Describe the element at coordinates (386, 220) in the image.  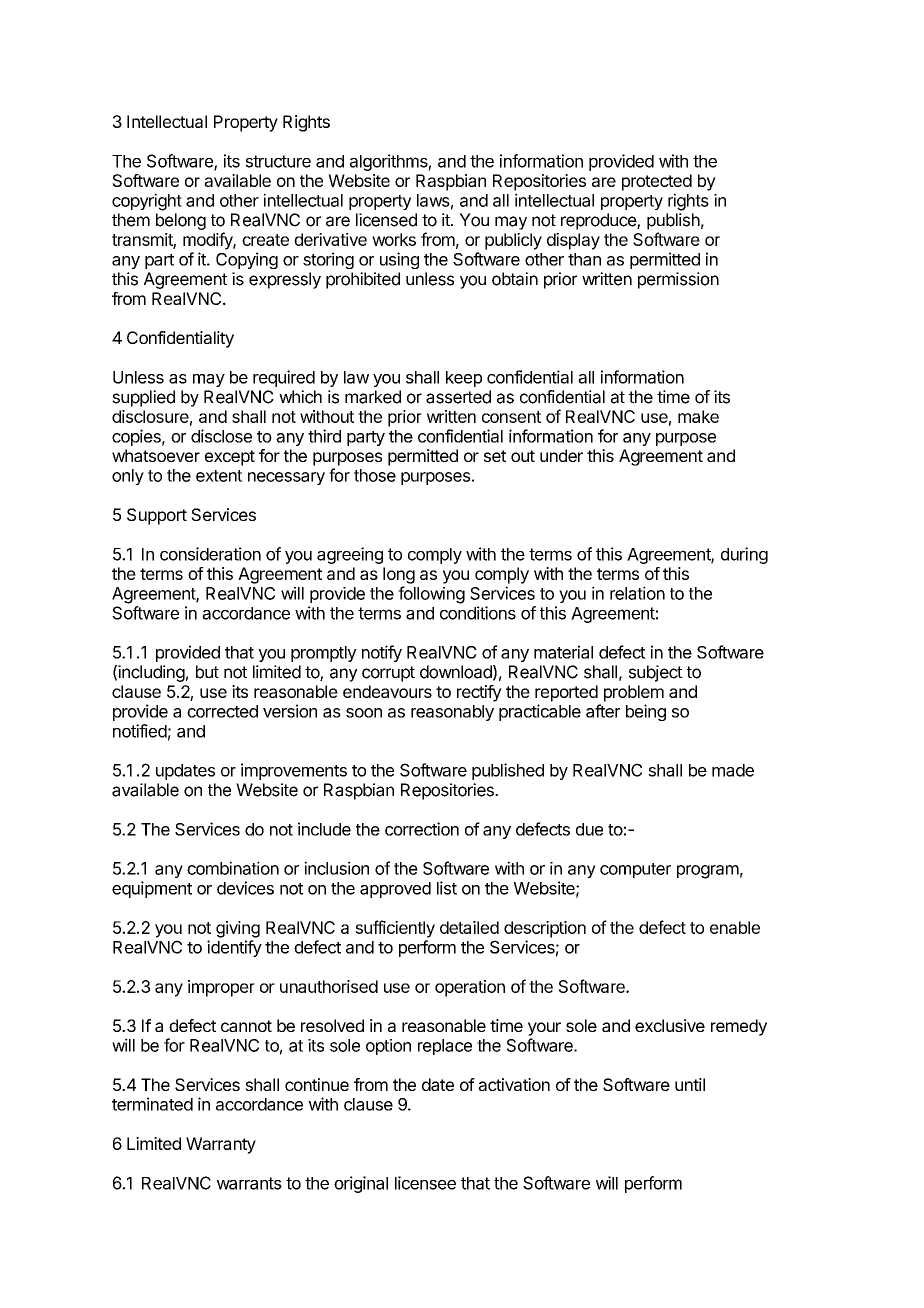
I see `licensed` at that location.
